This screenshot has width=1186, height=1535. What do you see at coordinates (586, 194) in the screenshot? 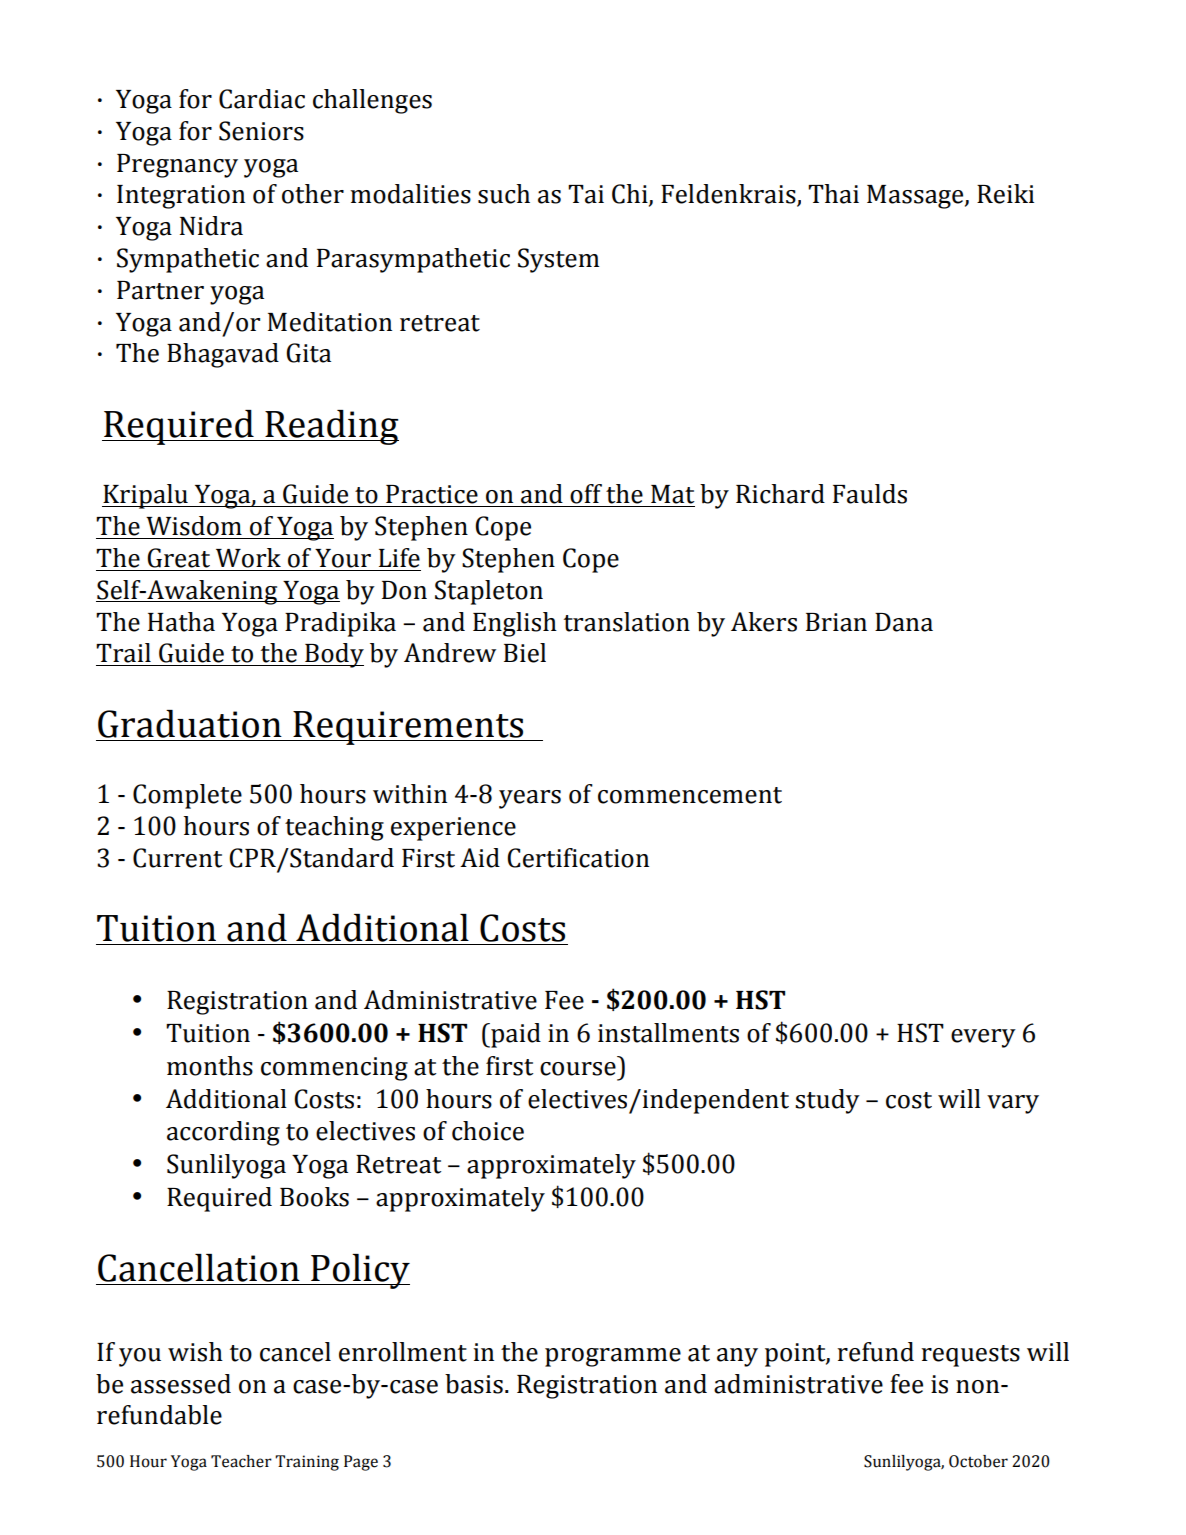
I see `Tai` at bounding box center [586, 194].
